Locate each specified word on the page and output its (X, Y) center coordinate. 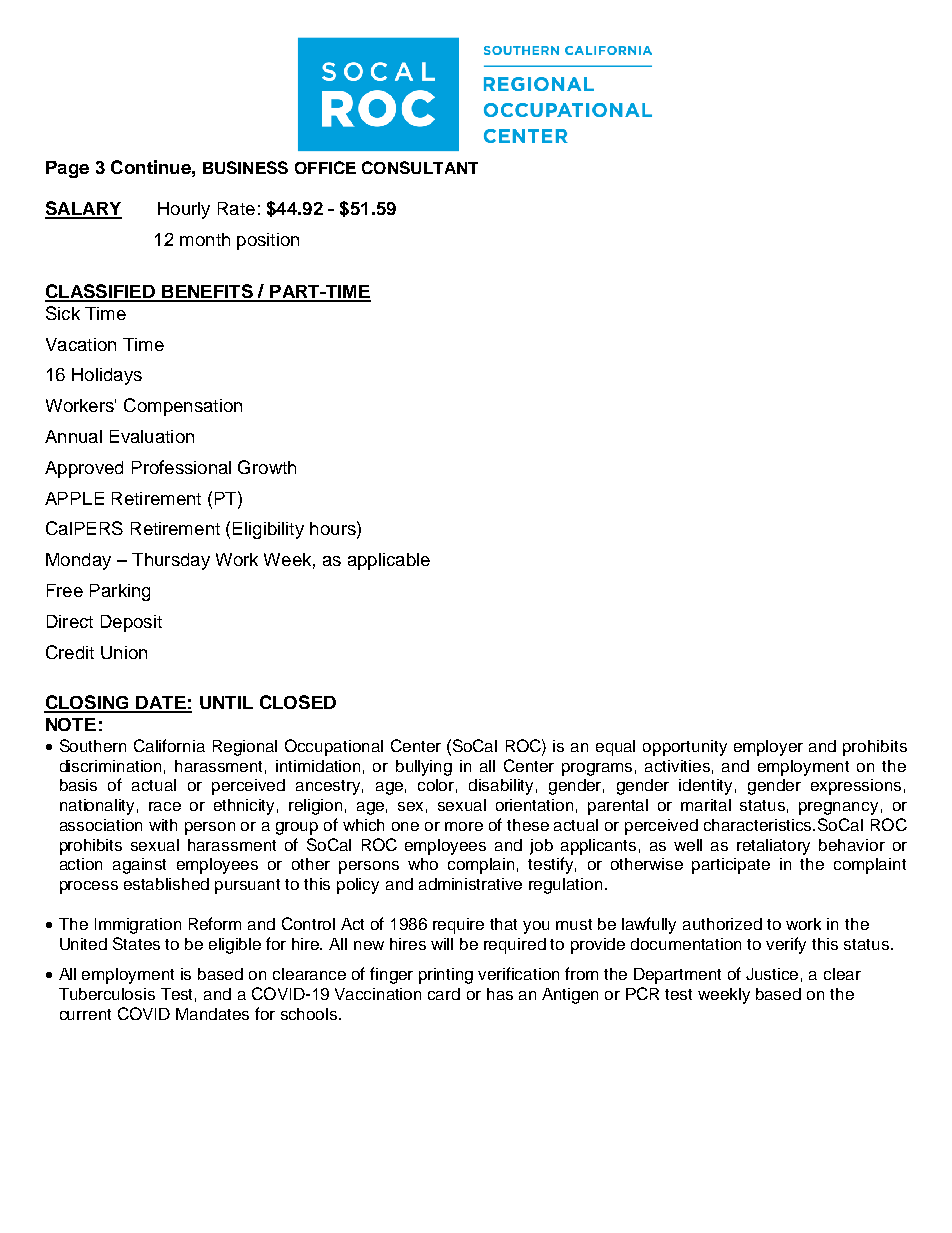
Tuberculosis (107, 994)
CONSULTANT (420, 167)
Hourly (184, 210)
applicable (389, 561)
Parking (120, 592)
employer (768, 748)
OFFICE (325, 167)
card (444, 994)
